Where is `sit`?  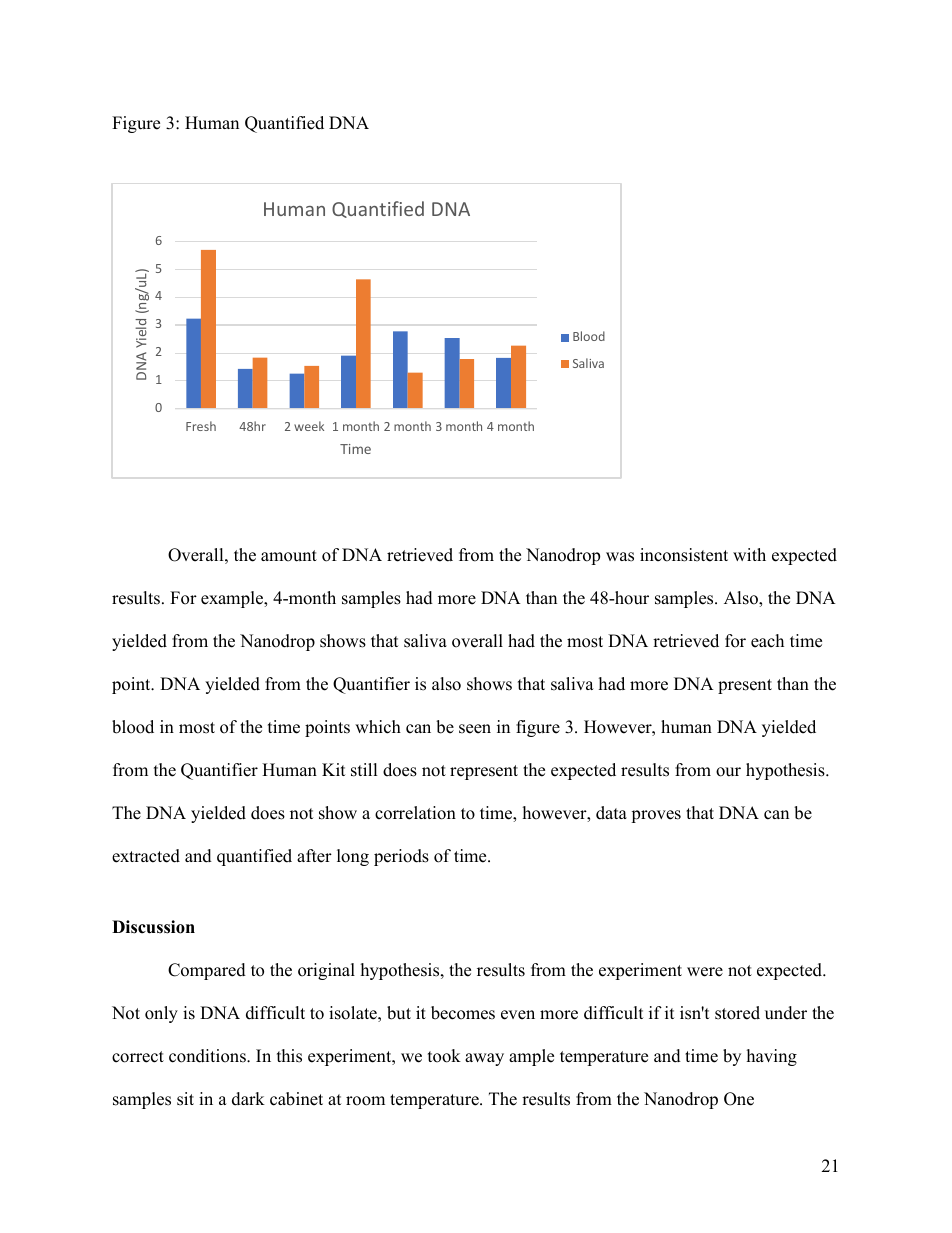 sit is located at coordinates (185, 1099).
